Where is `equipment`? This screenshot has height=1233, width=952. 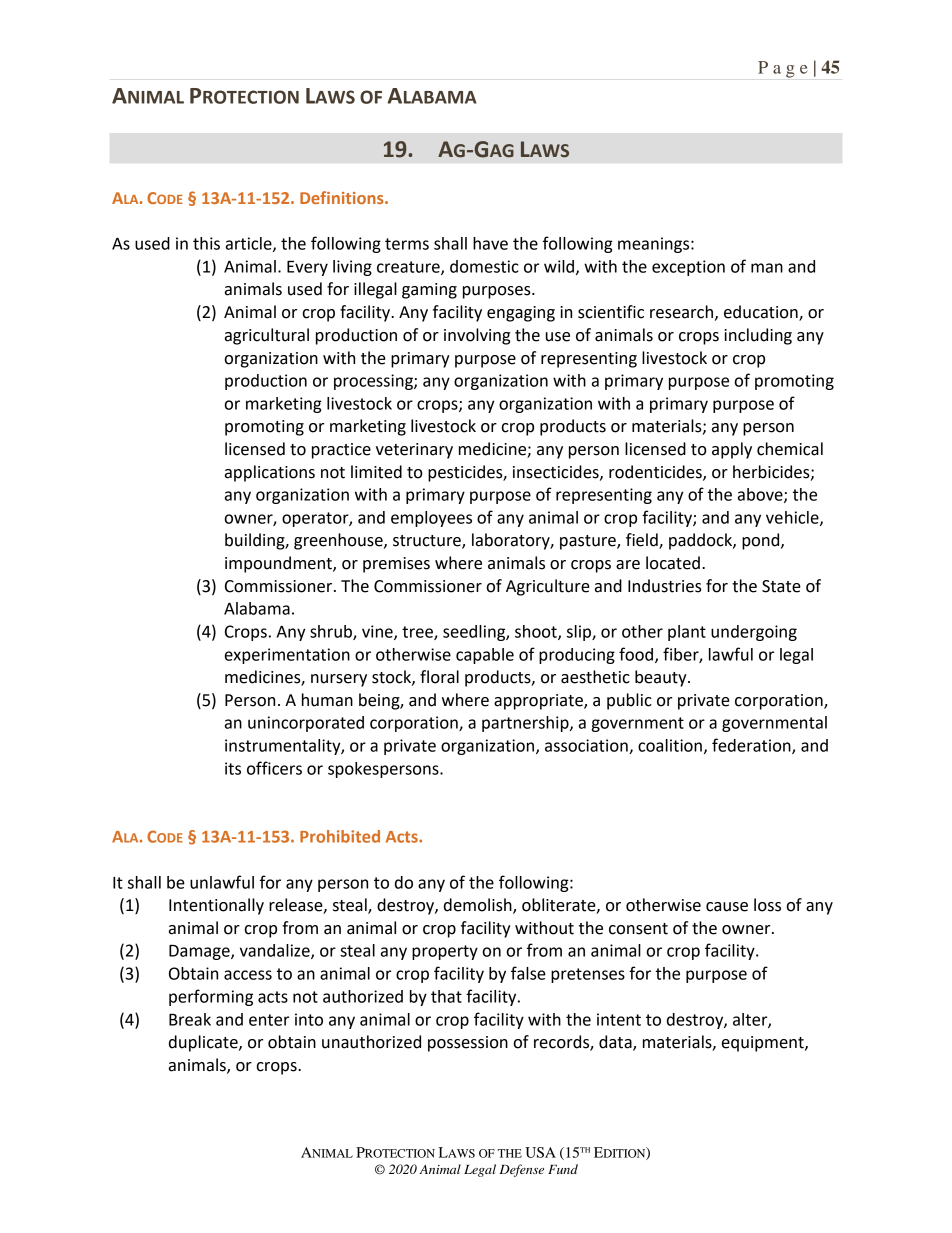 equipment is located at coordinates (764, 1044).
